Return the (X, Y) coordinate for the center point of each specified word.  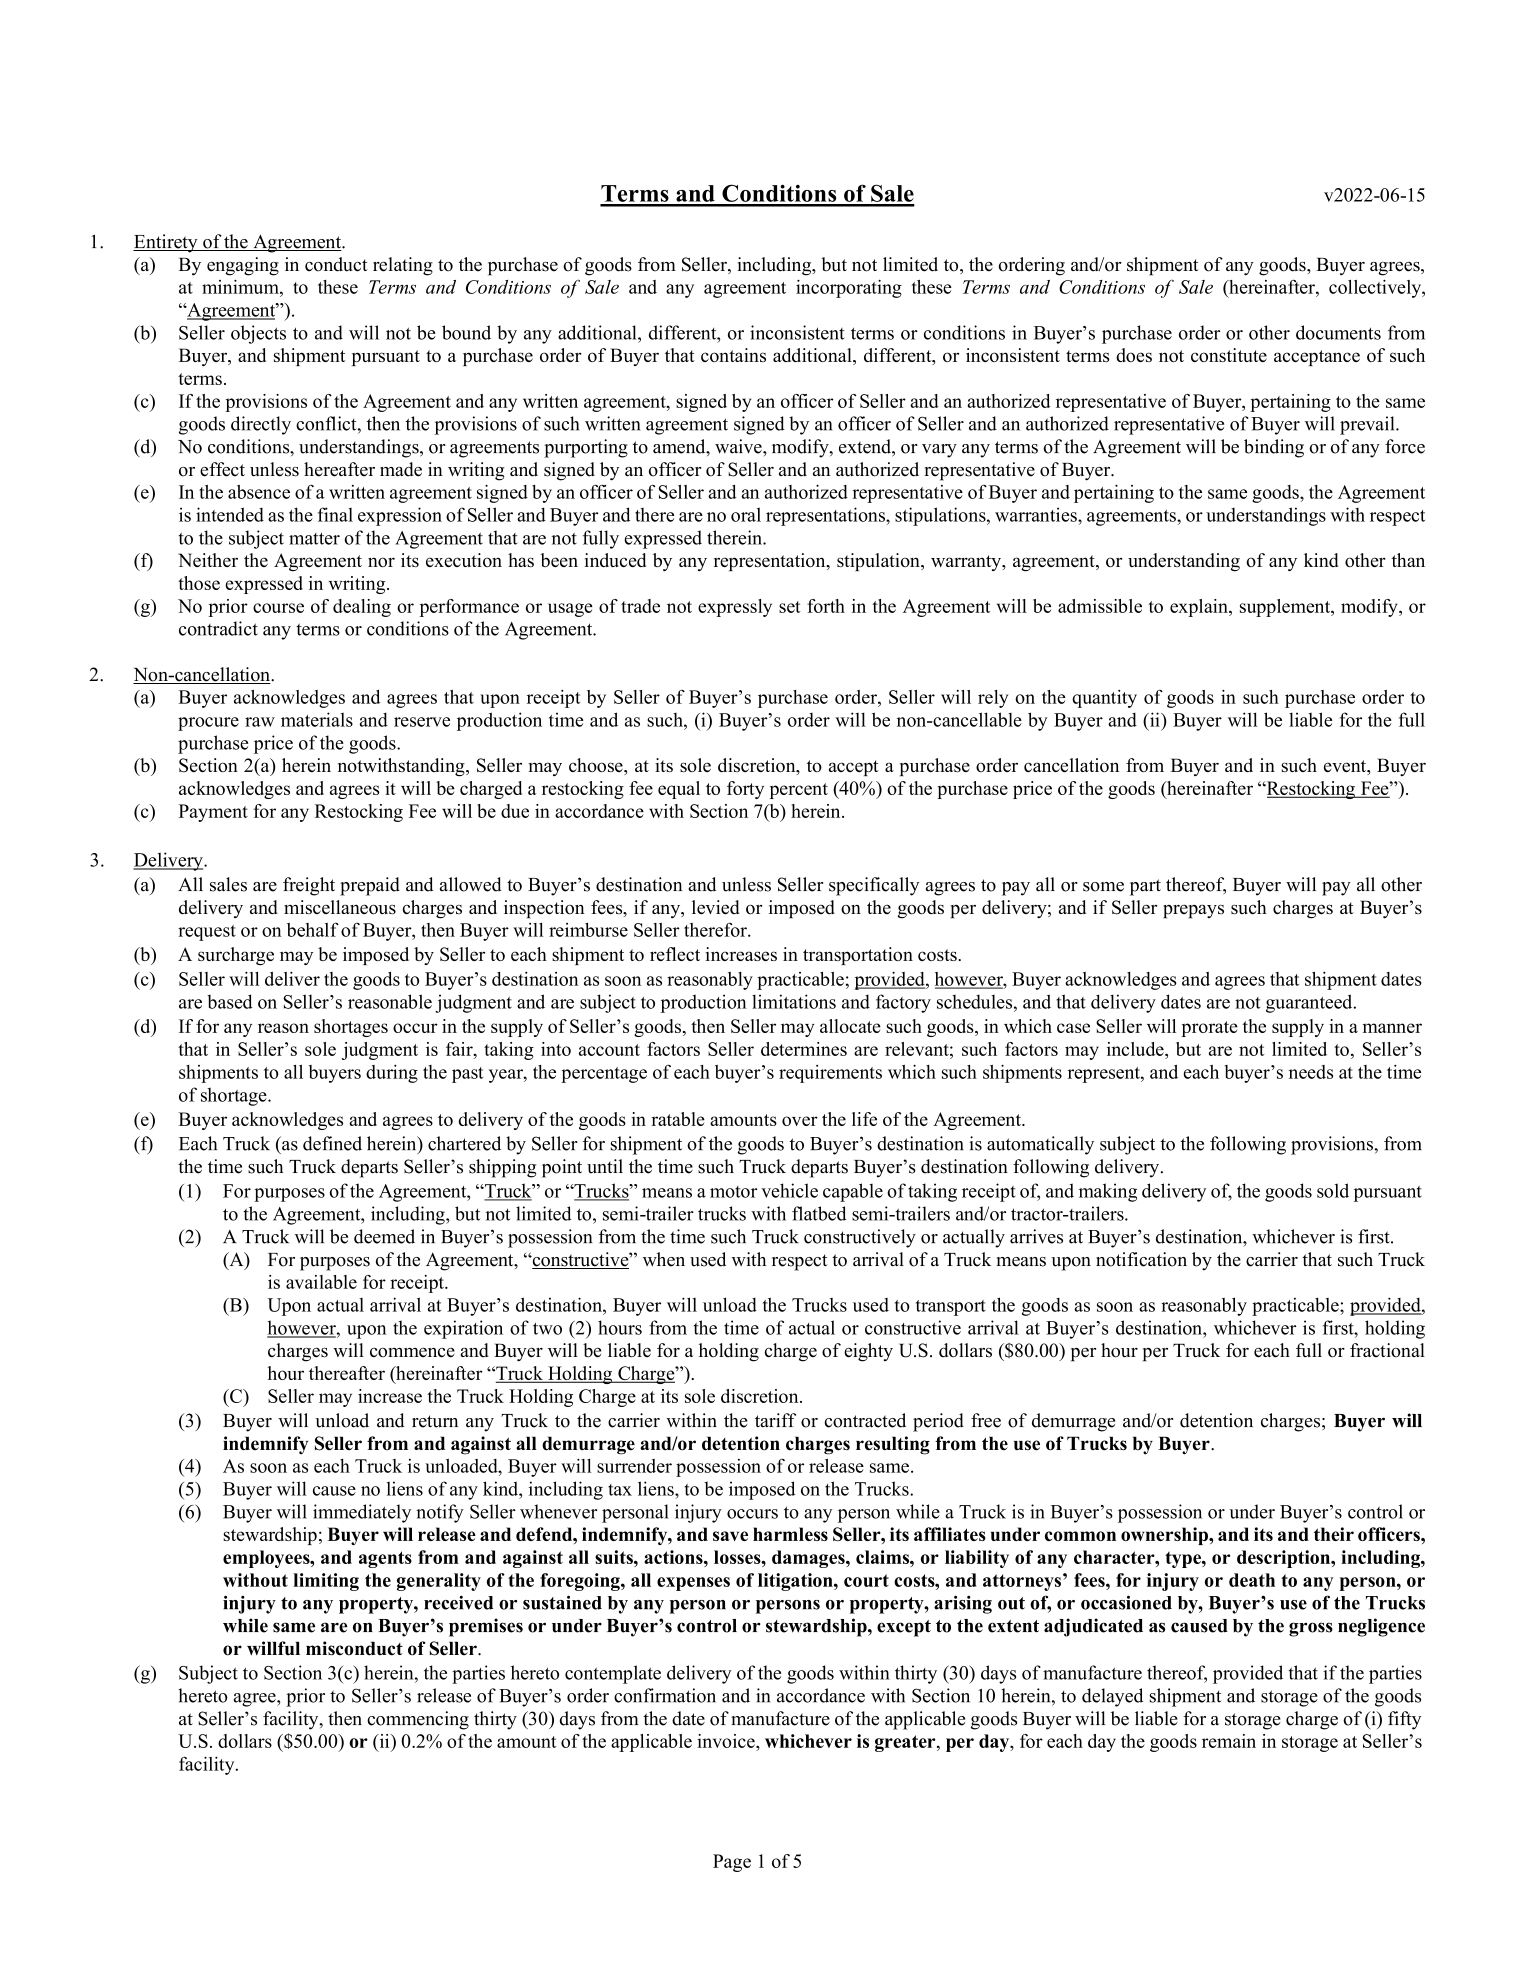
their (1334, 1534)
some (1103, 887)
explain (1200, 608)
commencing (418, 1720)
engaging (243, 266)
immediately (362, 1513)
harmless (790, 1534)
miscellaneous (340, 907)
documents (1338, 332)
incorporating (849, 288)
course (278, 608)
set (790, 607)
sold (1333, 1190)
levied (716, 907)
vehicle (789, 1190)
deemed (384, 1236)
